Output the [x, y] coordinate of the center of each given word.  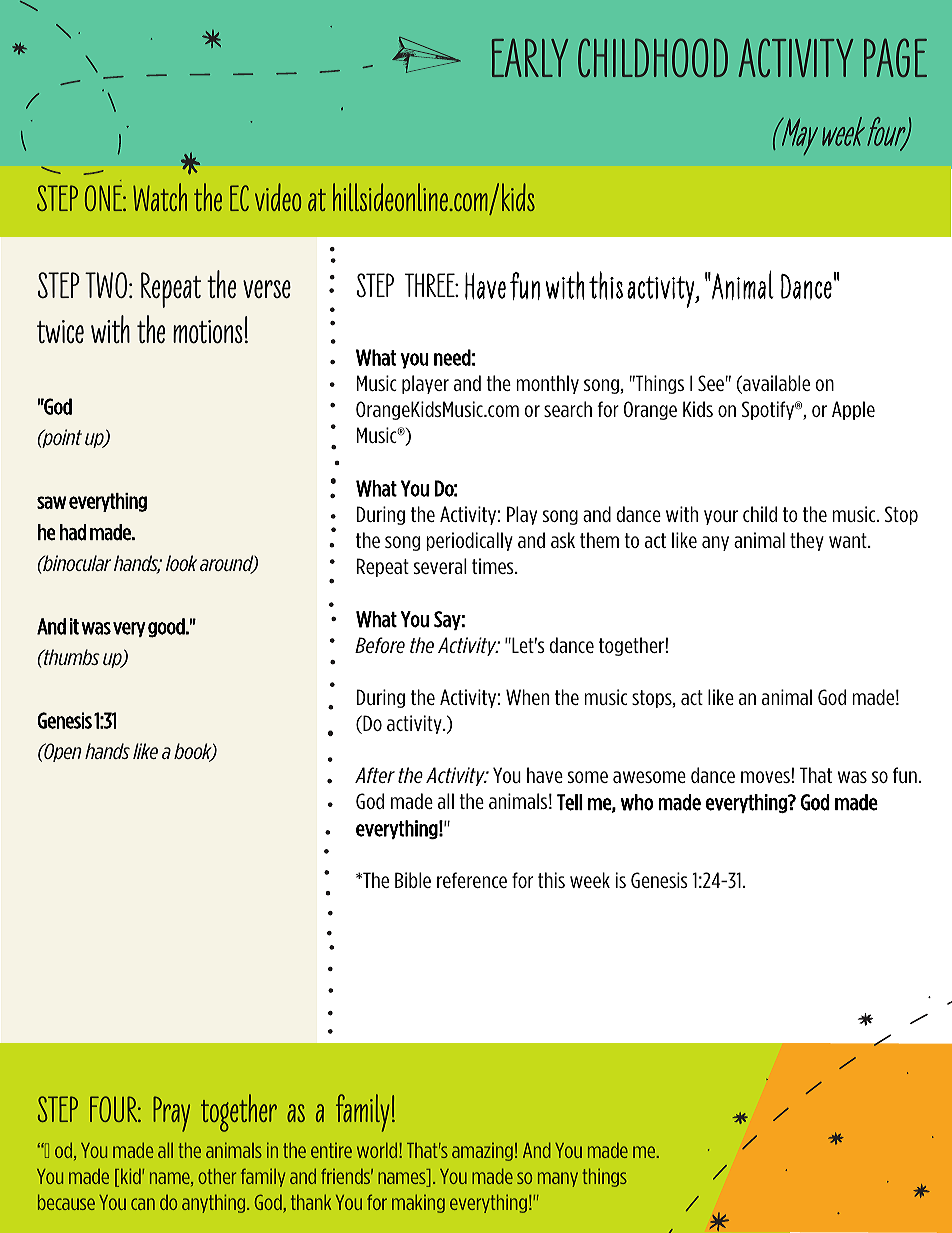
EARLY [530, 57]
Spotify [769, 410]
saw [51, 502]
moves [765, 777]
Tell [569, 802]
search [568, 409]
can [143, 1204]
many [558, 1179]
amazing [482, 1152]
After [375, 775]
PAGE [895, 57]
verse [267, 289]
